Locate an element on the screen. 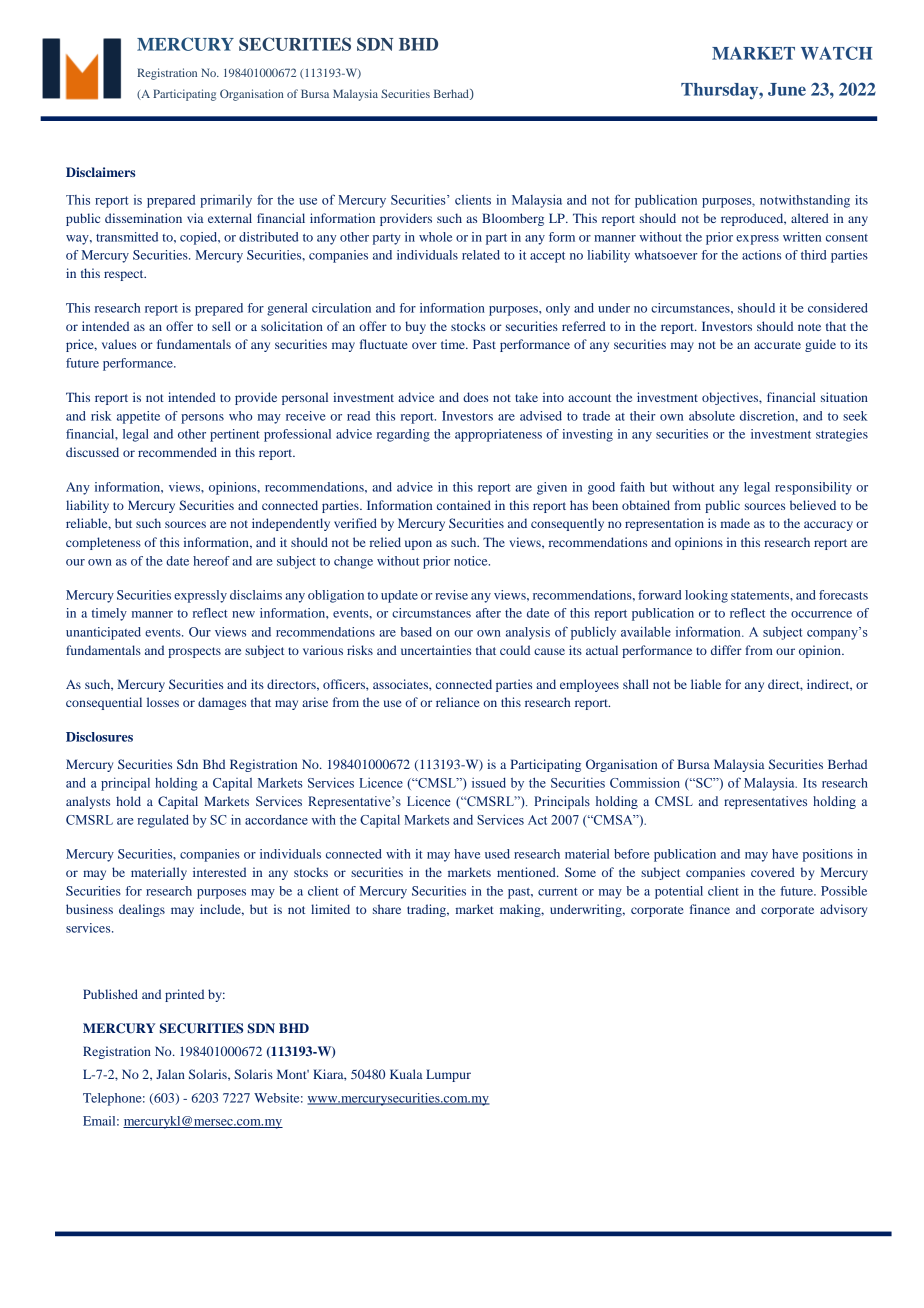  regulated is located at coordinates (163, 821).
